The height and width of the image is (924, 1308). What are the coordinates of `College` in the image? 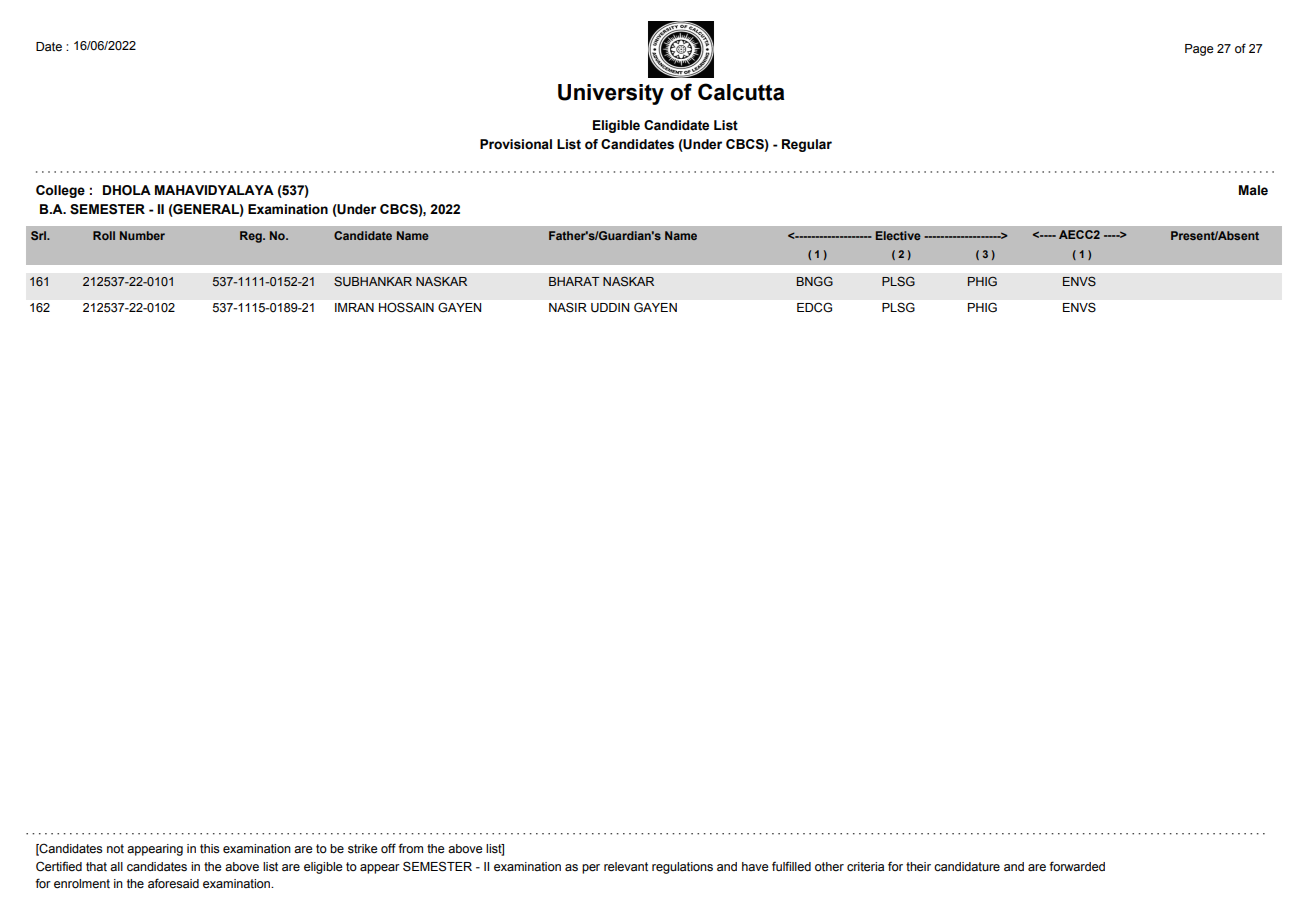 It's located at (60, 191).
